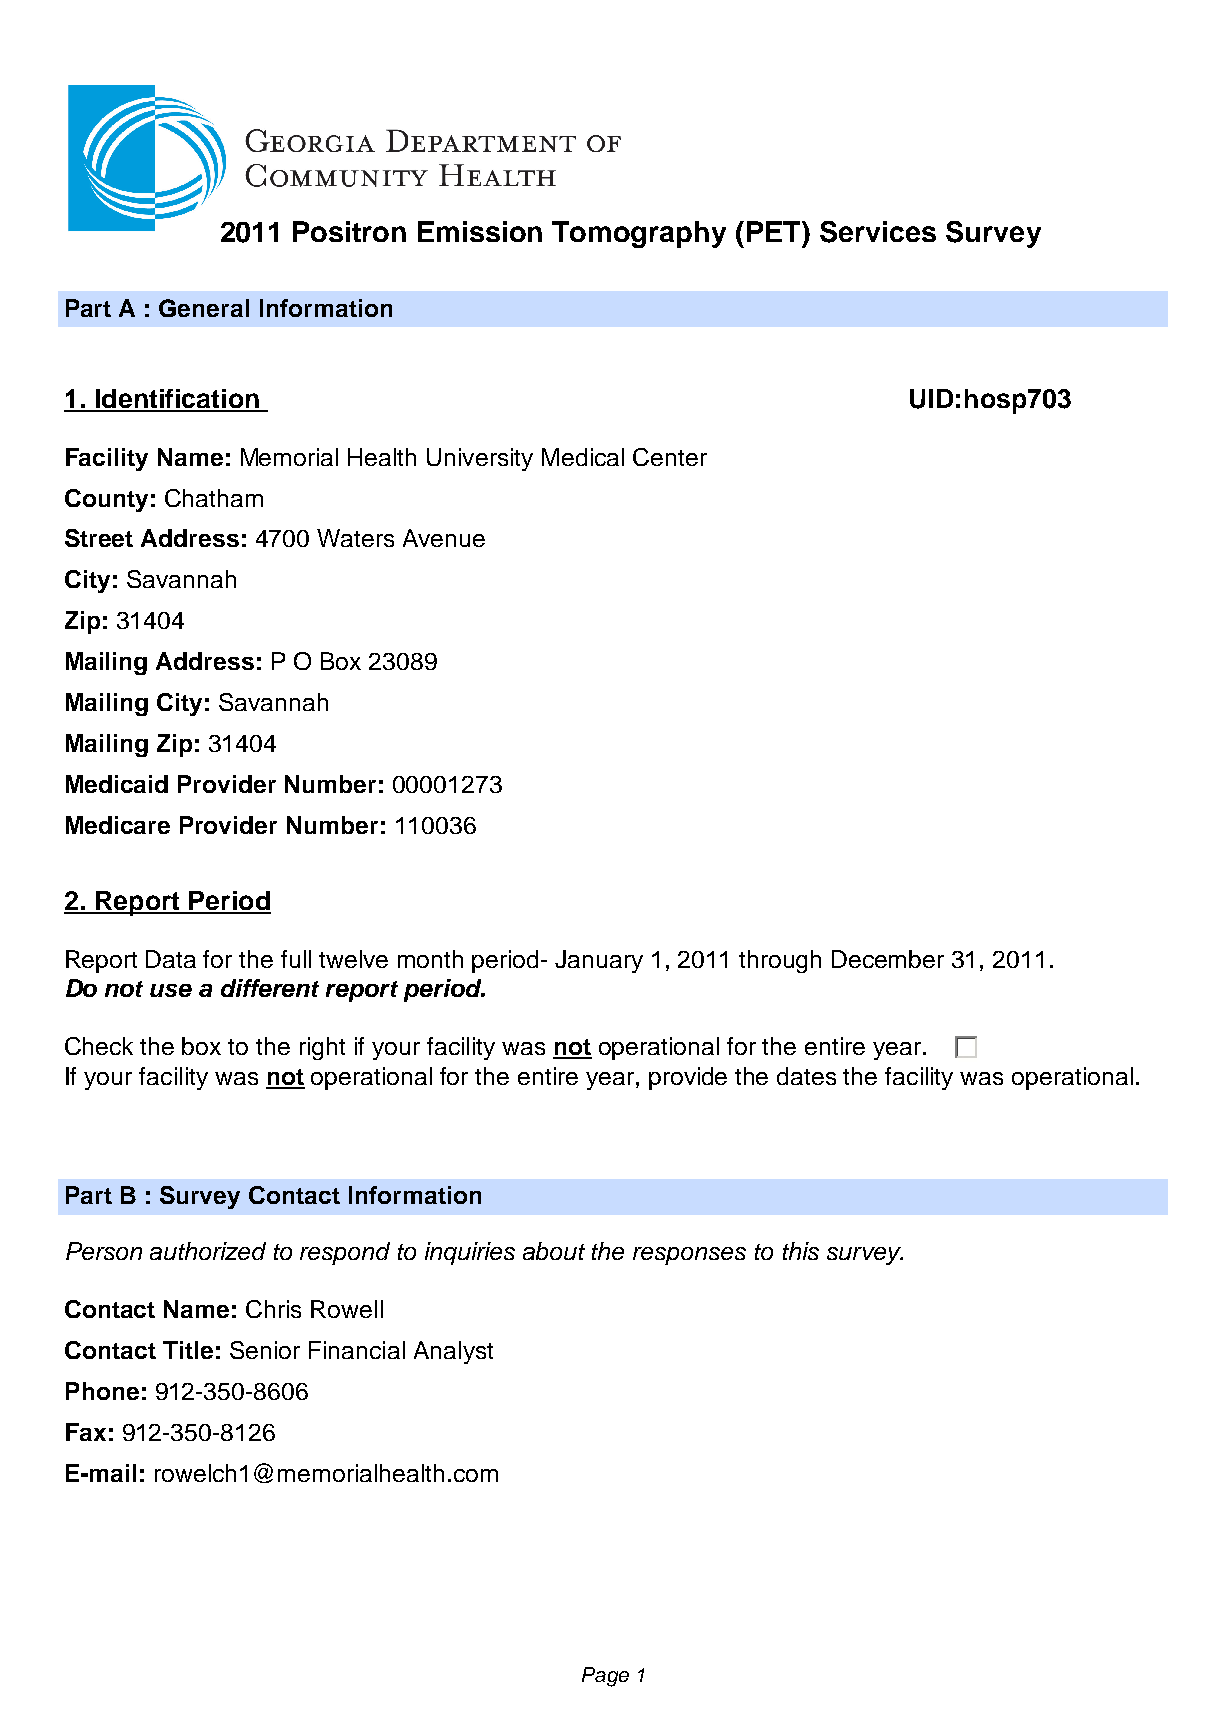  Describe the element at coordinates (780, 961) in the screenshot. I see `through` at that location.
